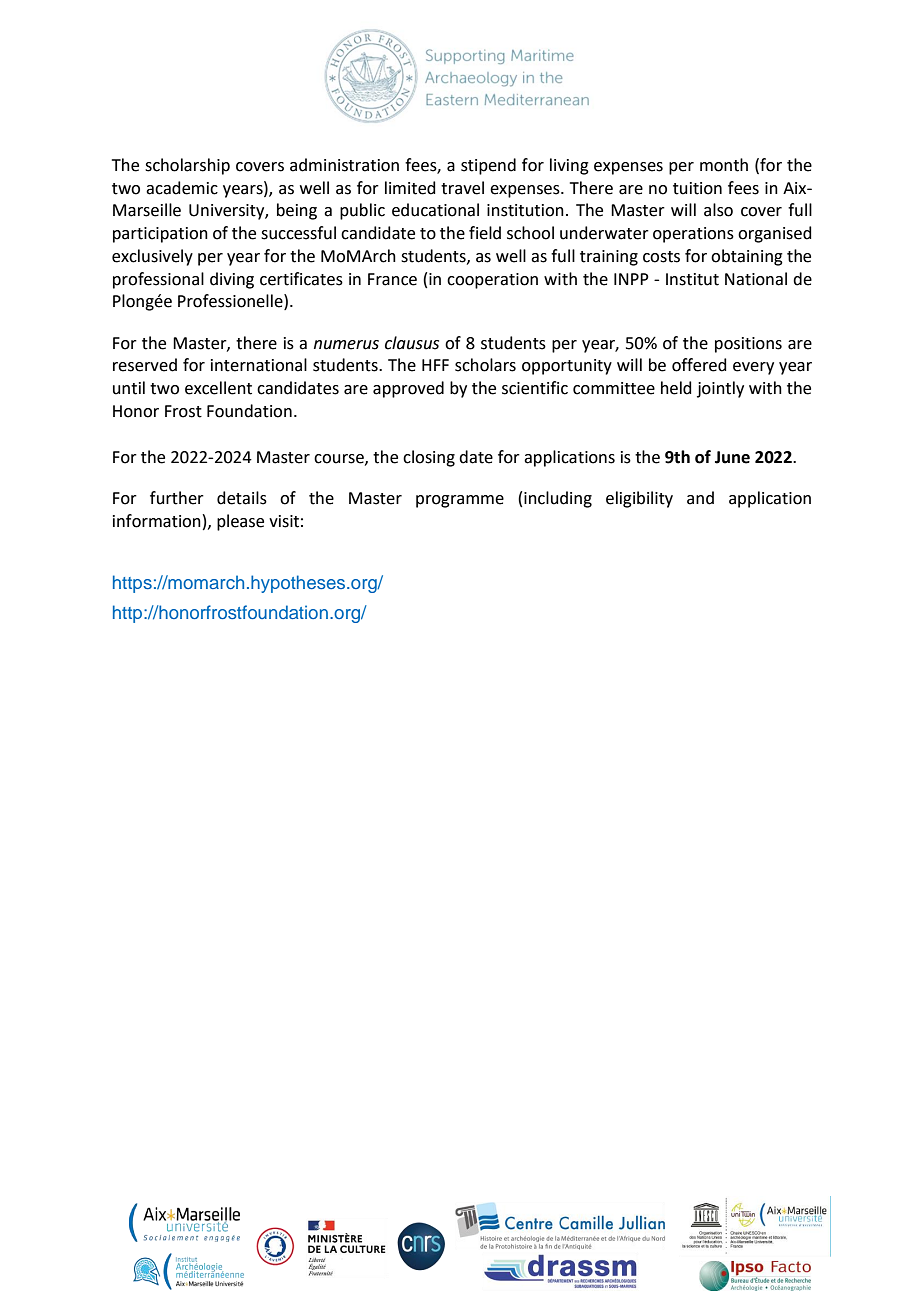 This document has width=924, height=1308. Describe the element at coordinates (462, 188) in the document. I see `travel` at that location.
